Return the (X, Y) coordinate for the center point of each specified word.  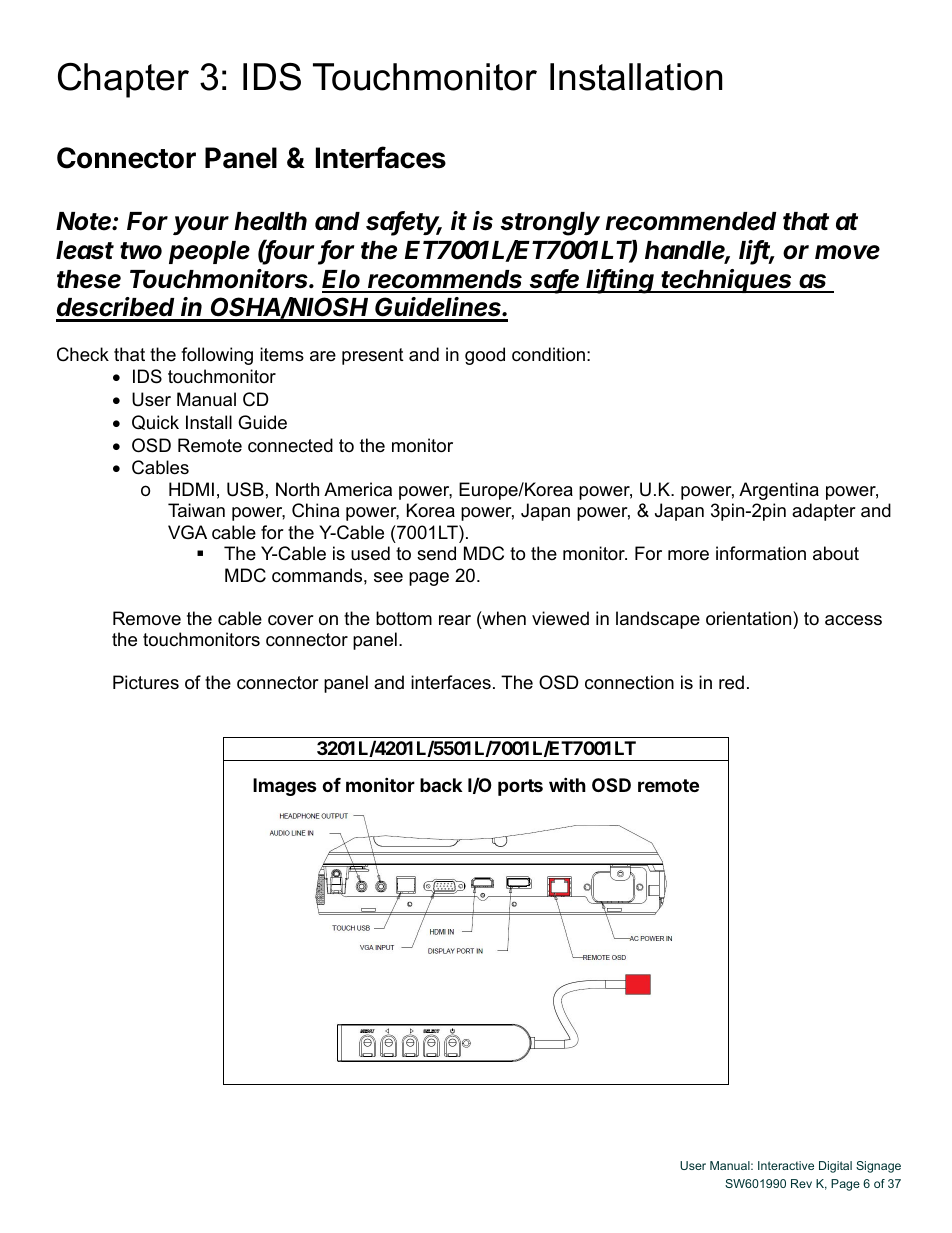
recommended (690, 221)
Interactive (786, 1165)
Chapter (123, 80)
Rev (801, 1183)
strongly (550, 224)
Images (285, 787)
